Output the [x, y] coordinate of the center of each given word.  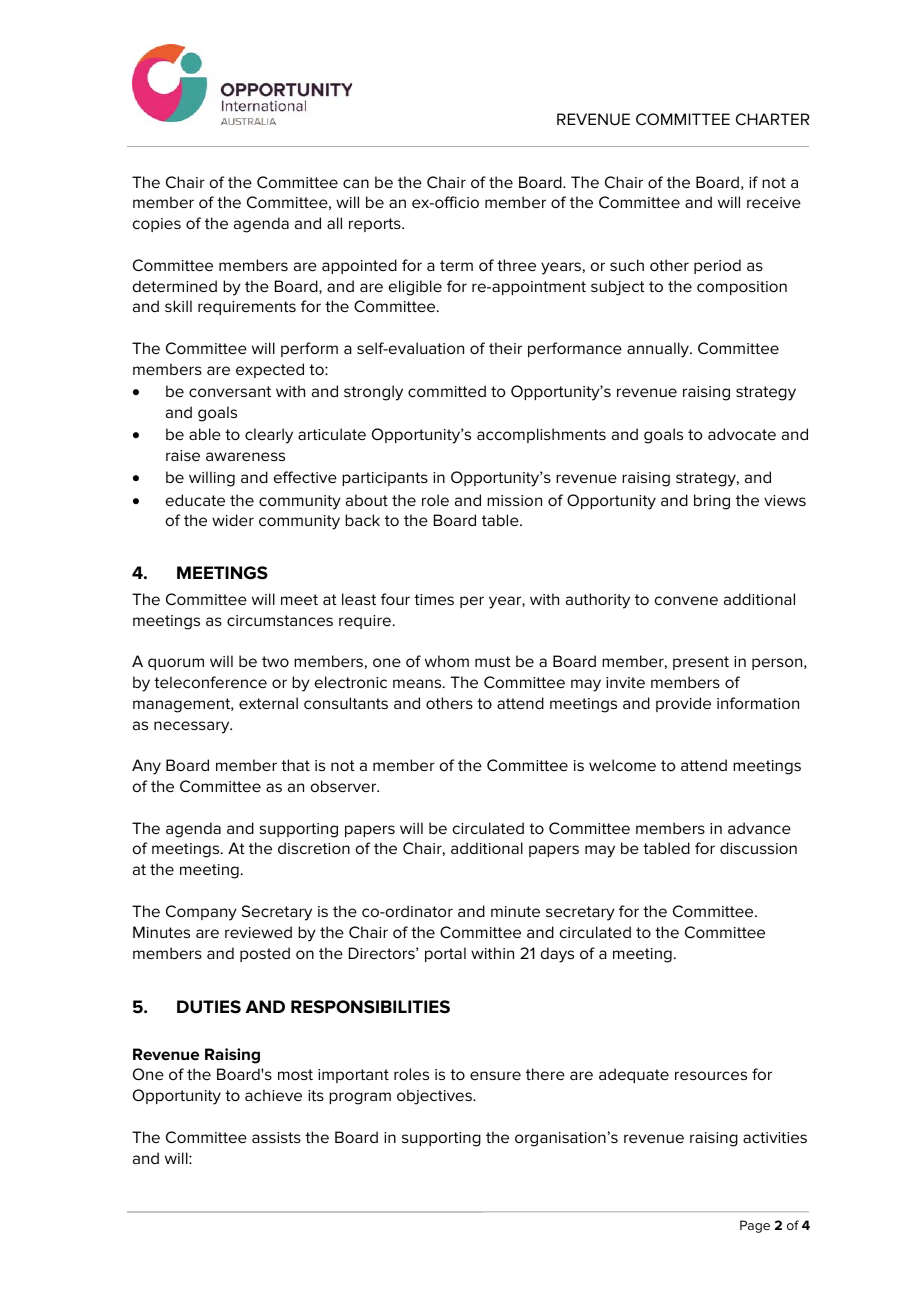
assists [276, 1137]
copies [157, 225]
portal [445, 954]
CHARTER [772, 119]
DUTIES [209, 1007]
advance [759, 828]
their [505, 348]
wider [233, 520]
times [434, 599]
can [356, 183]
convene [686, 600]
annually [659, 350]
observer [345, 786]
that [295, 765]
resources [711, 1075]
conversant [230, 391]
